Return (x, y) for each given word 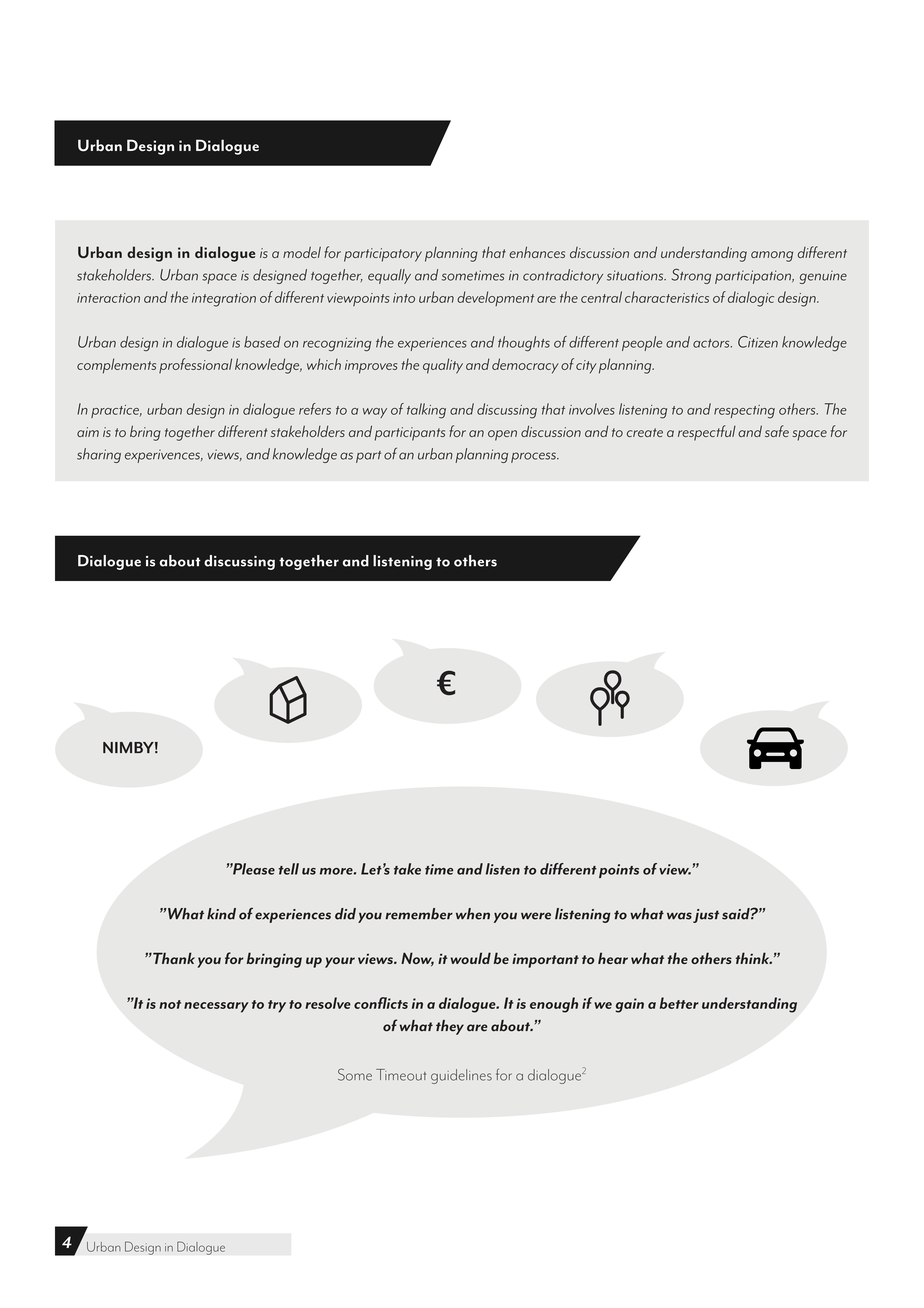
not (170, 1004)
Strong (691, 276)
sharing (99, 455)
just (706, 916)
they (450, 1027)
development (495, 298)
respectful (707, 433)
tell (289, 869)
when (473, 914)
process (534, 457)
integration (224, 300)
